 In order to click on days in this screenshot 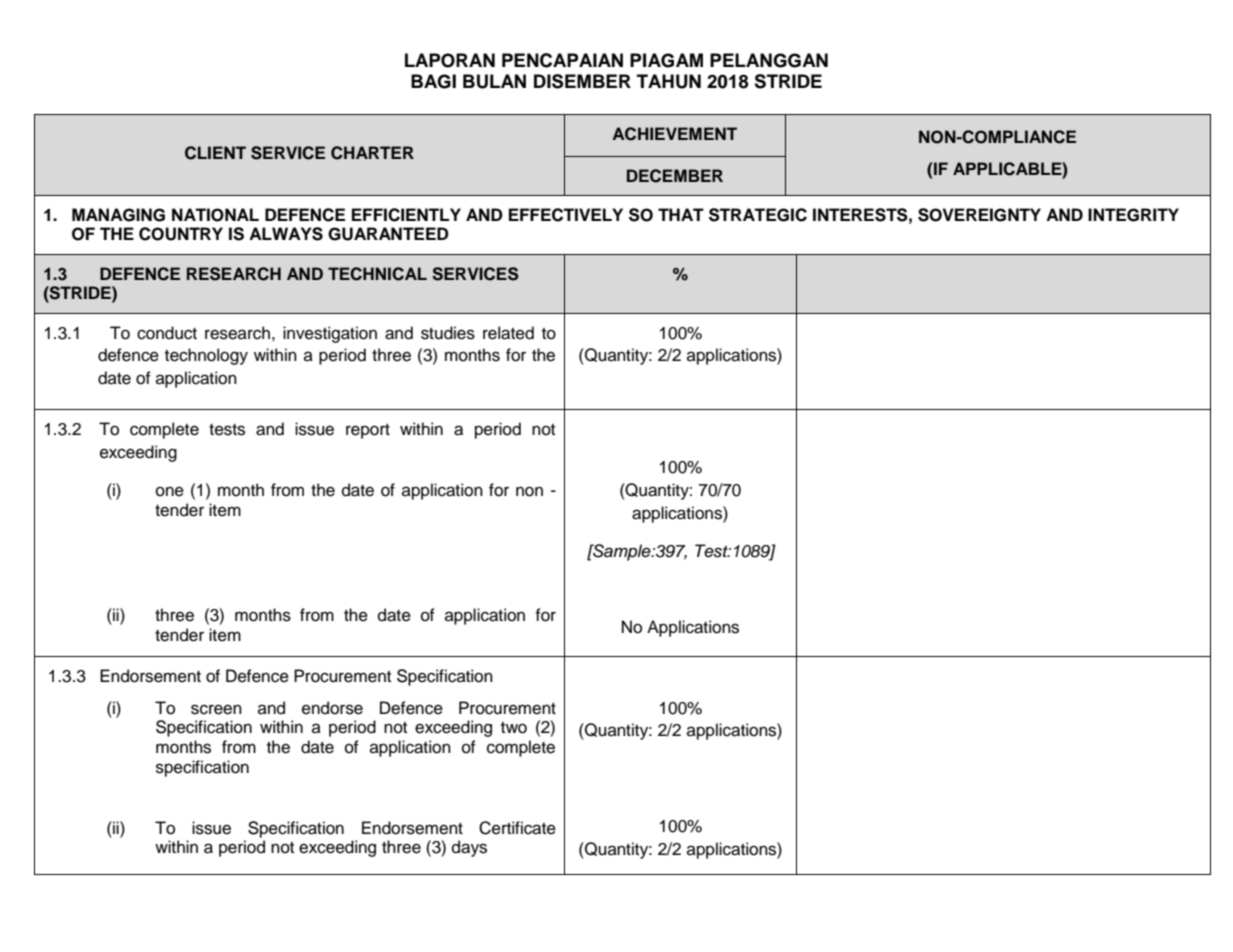, I will do `click(469, 848)`.
